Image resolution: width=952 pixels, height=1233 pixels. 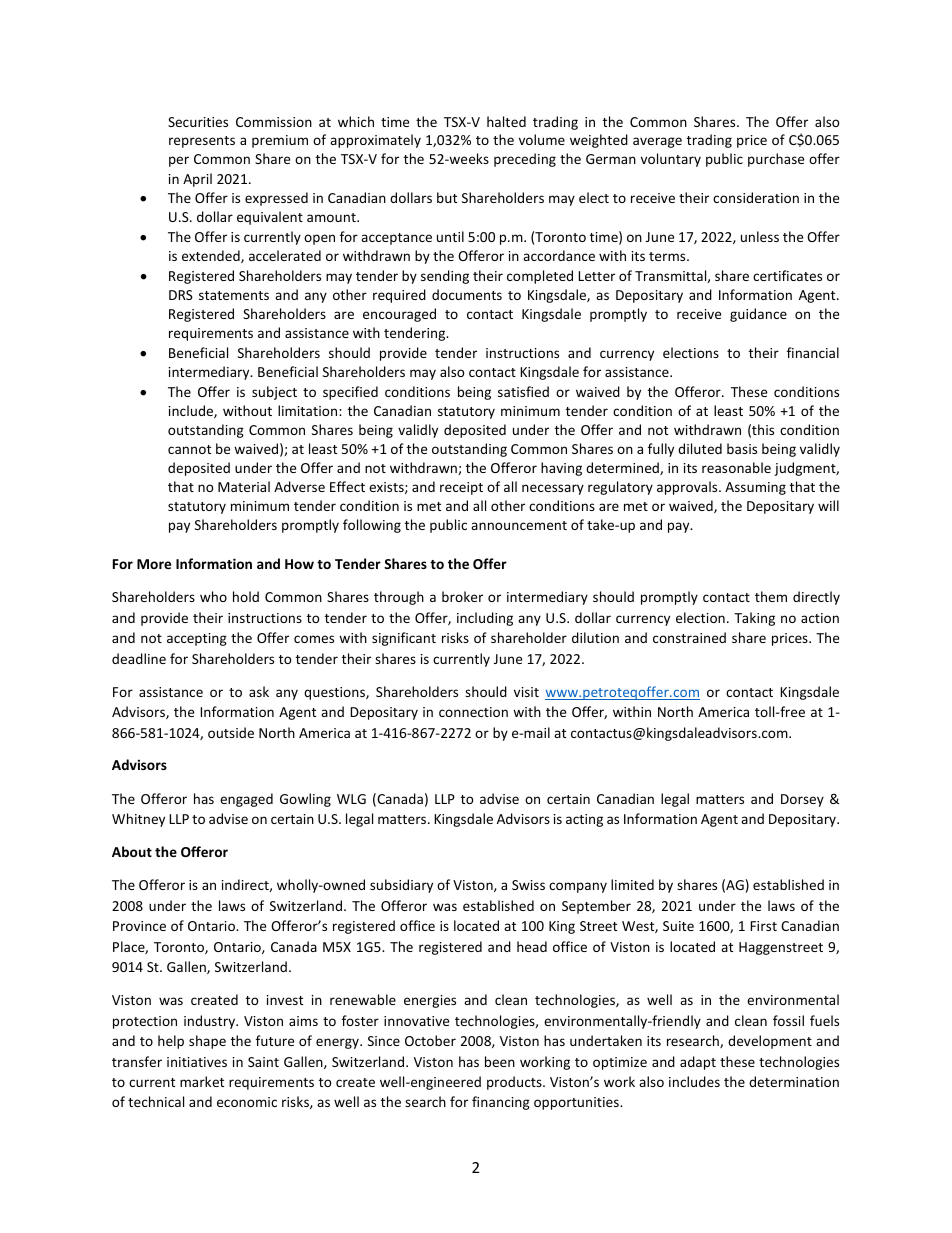 What do you see at coordinates (473, 712) in the page?
I see `connection` at bounding box center [473, 712].
